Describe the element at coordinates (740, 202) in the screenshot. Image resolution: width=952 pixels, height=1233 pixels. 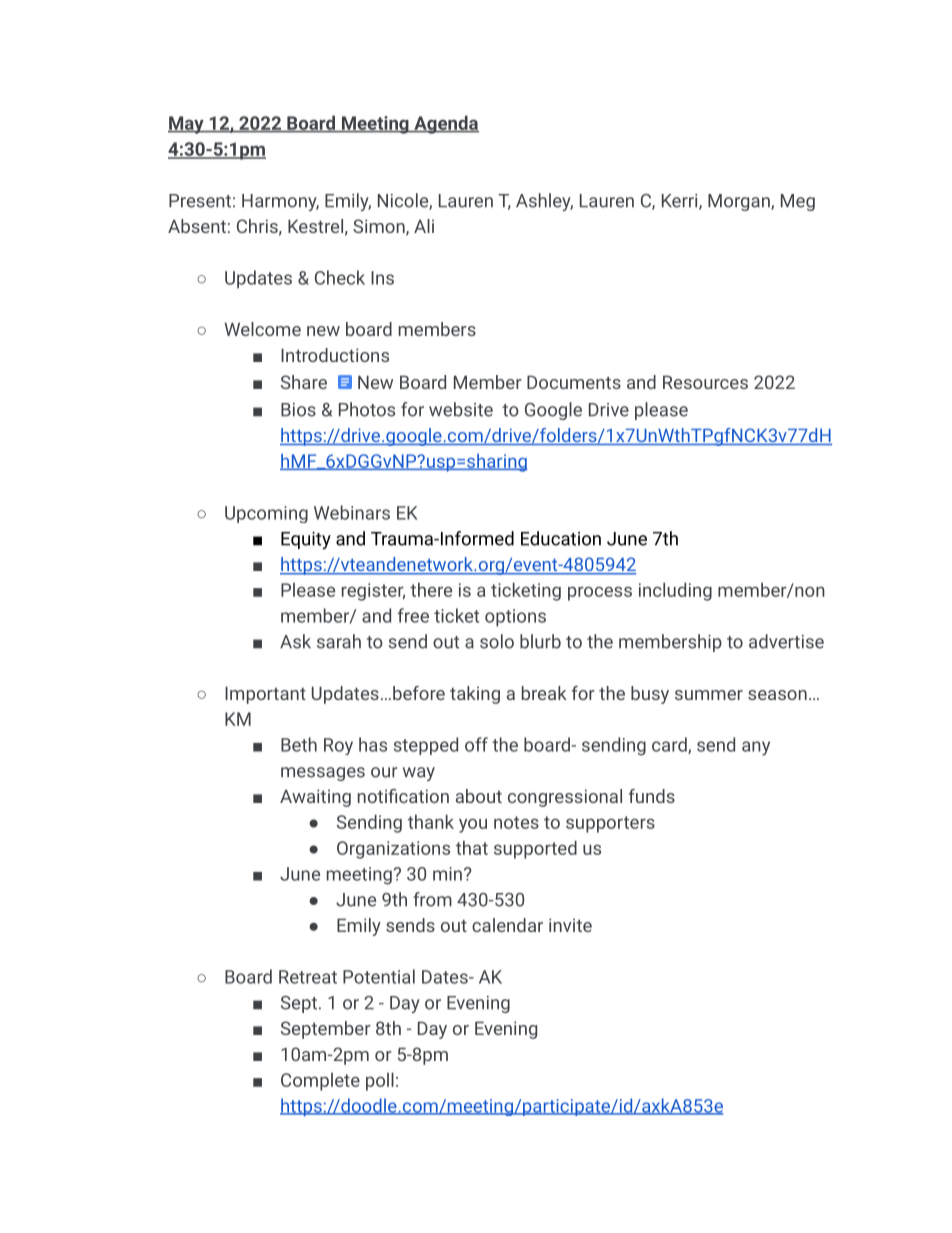
I see `Morgan` at that location.
